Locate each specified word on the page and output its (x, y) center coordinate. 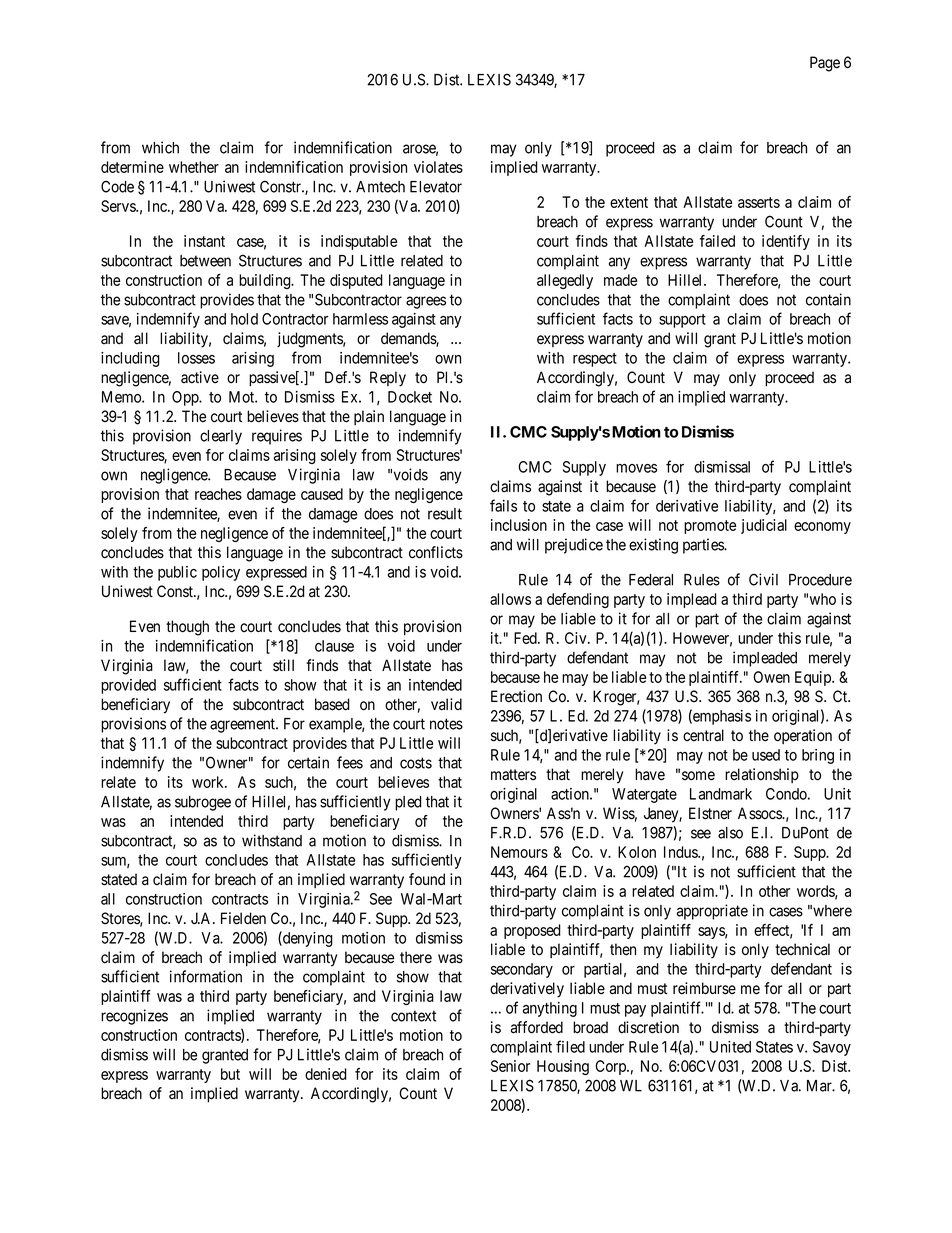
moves (636, 468)
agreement (244, 725)
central (703, 735)
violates (438, 167)
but (230, 1074)
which (160, 147)
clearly (221, 437)
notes (446, 724)
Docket (410, 397)
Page (825, 64)
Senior (510, 1066)
